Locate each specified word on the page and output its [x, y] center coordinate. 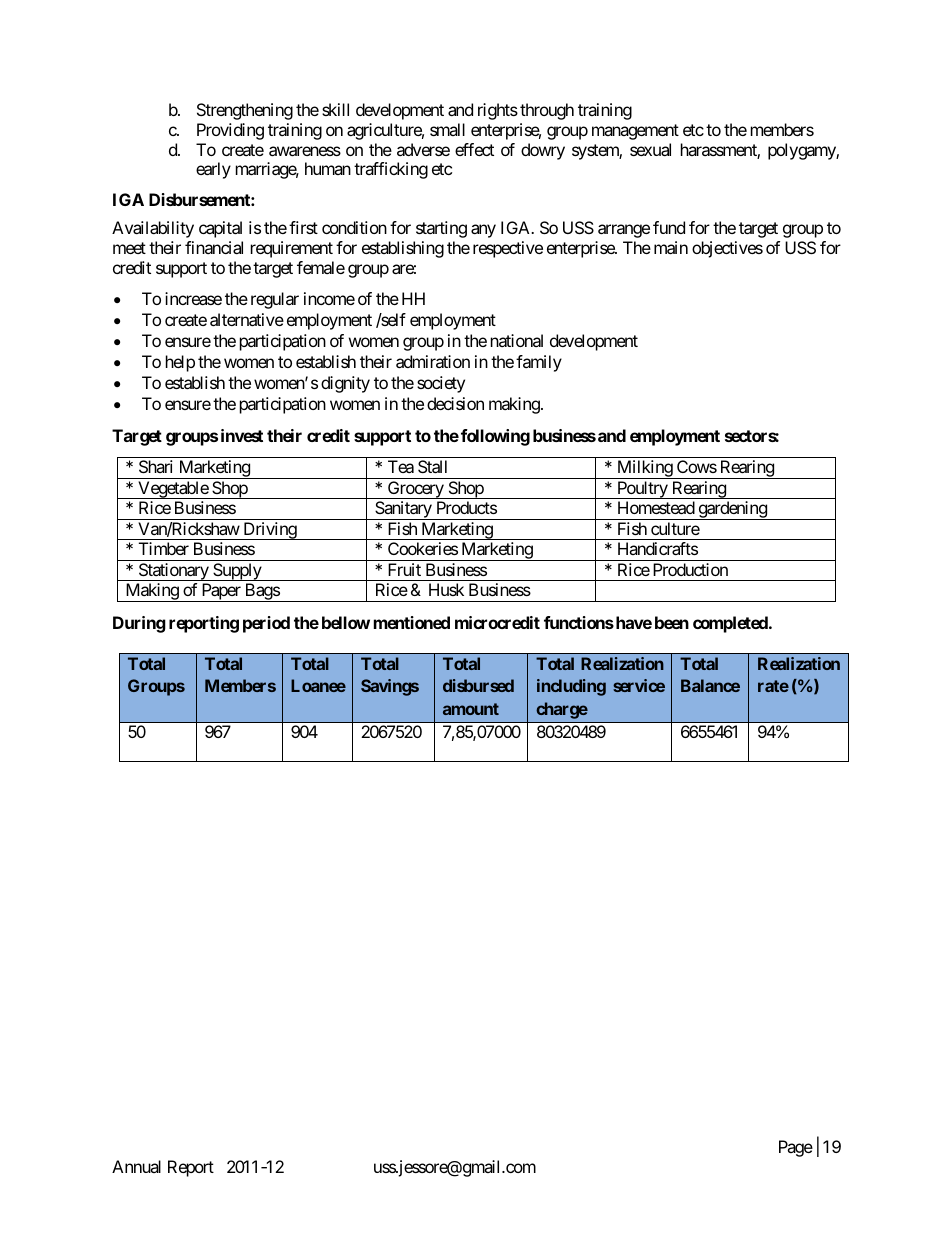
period [266, 624]
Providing [230, 131]
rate [773, 686]
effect [474, 149]
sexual [650, 149]
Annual [136, 1166]
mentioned [412, 622]
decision [455, 403]
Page [796, 1148]
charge [562, 710]
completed [731, 624]
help [180, 363]
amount [471, 709]
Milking [644, 469]
